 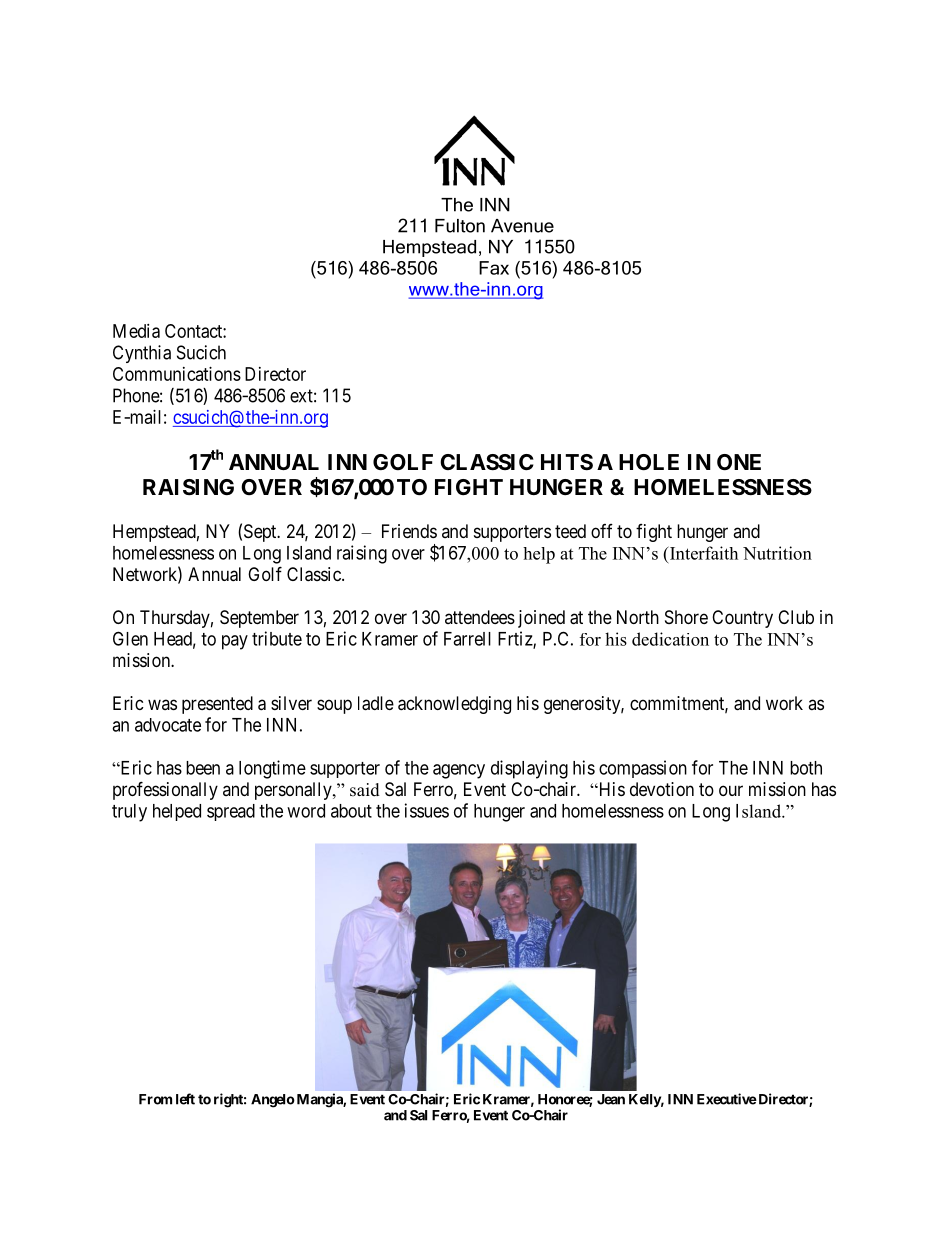 What do you see at coordinates (467, 639) in the image?
I see `Farrell` at bounding box center [467, 639].
